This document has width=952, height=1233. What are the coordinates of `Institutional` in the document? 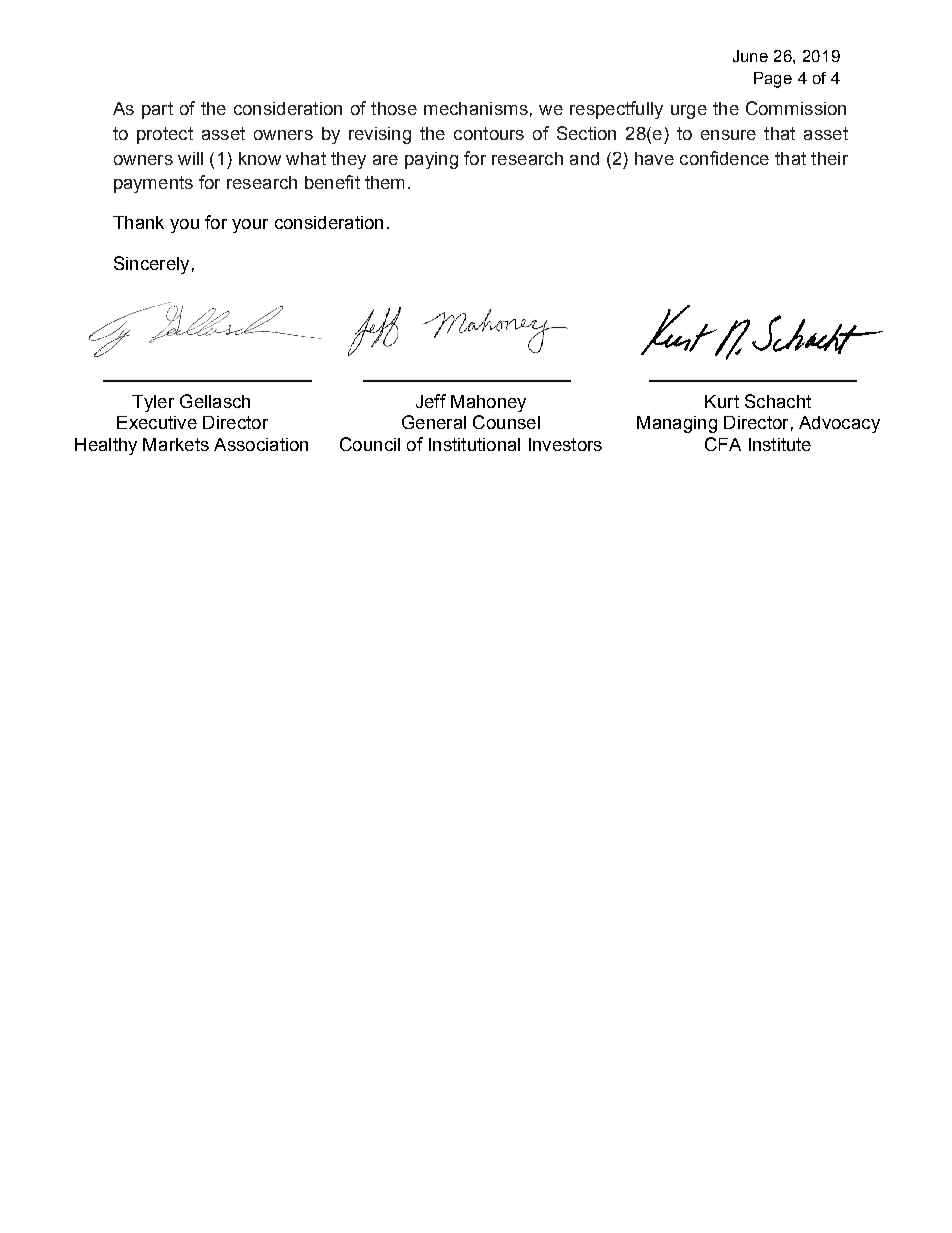 It's located at (474, 444).
